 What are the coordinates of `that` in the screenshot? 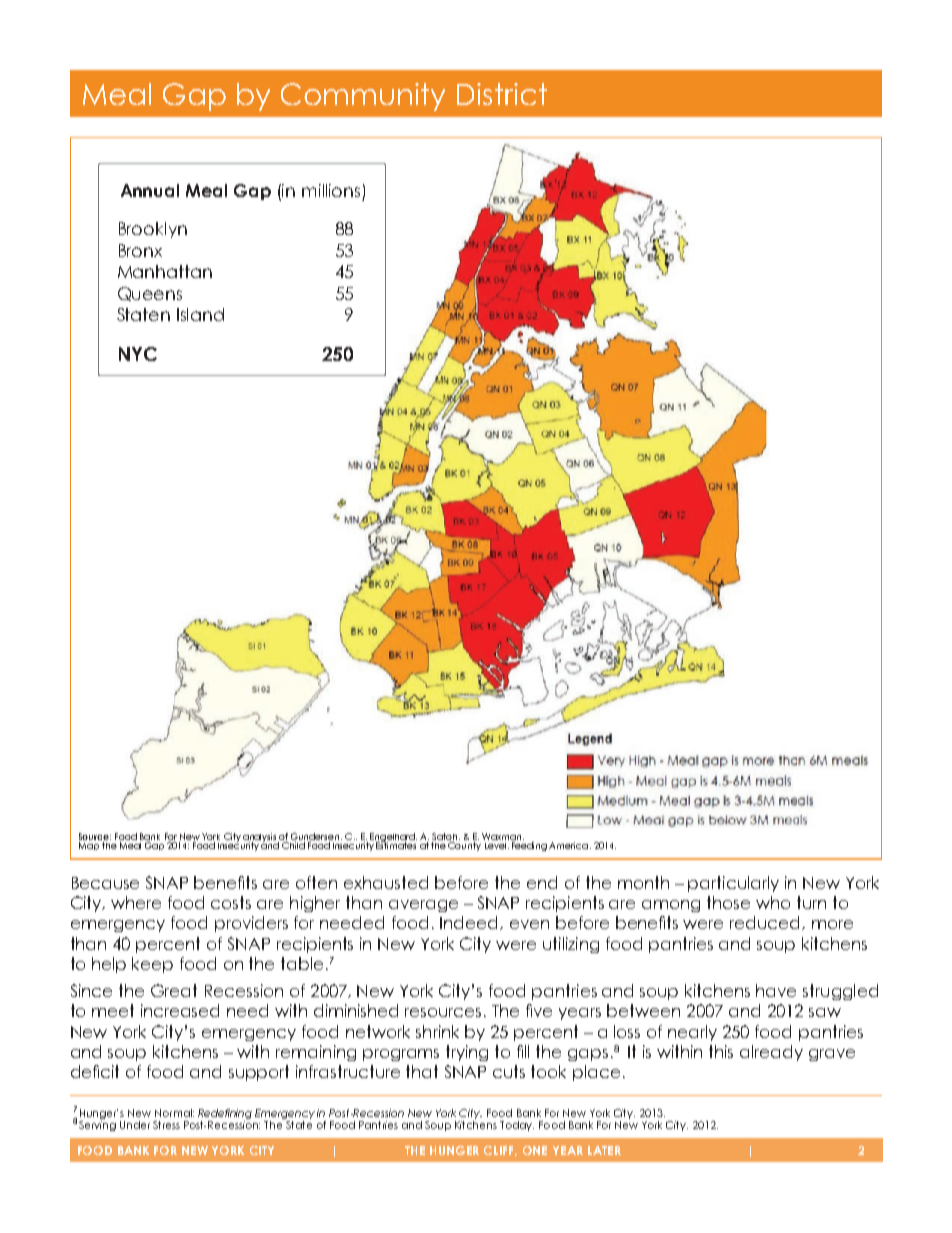 It's located at (422, 1071).
